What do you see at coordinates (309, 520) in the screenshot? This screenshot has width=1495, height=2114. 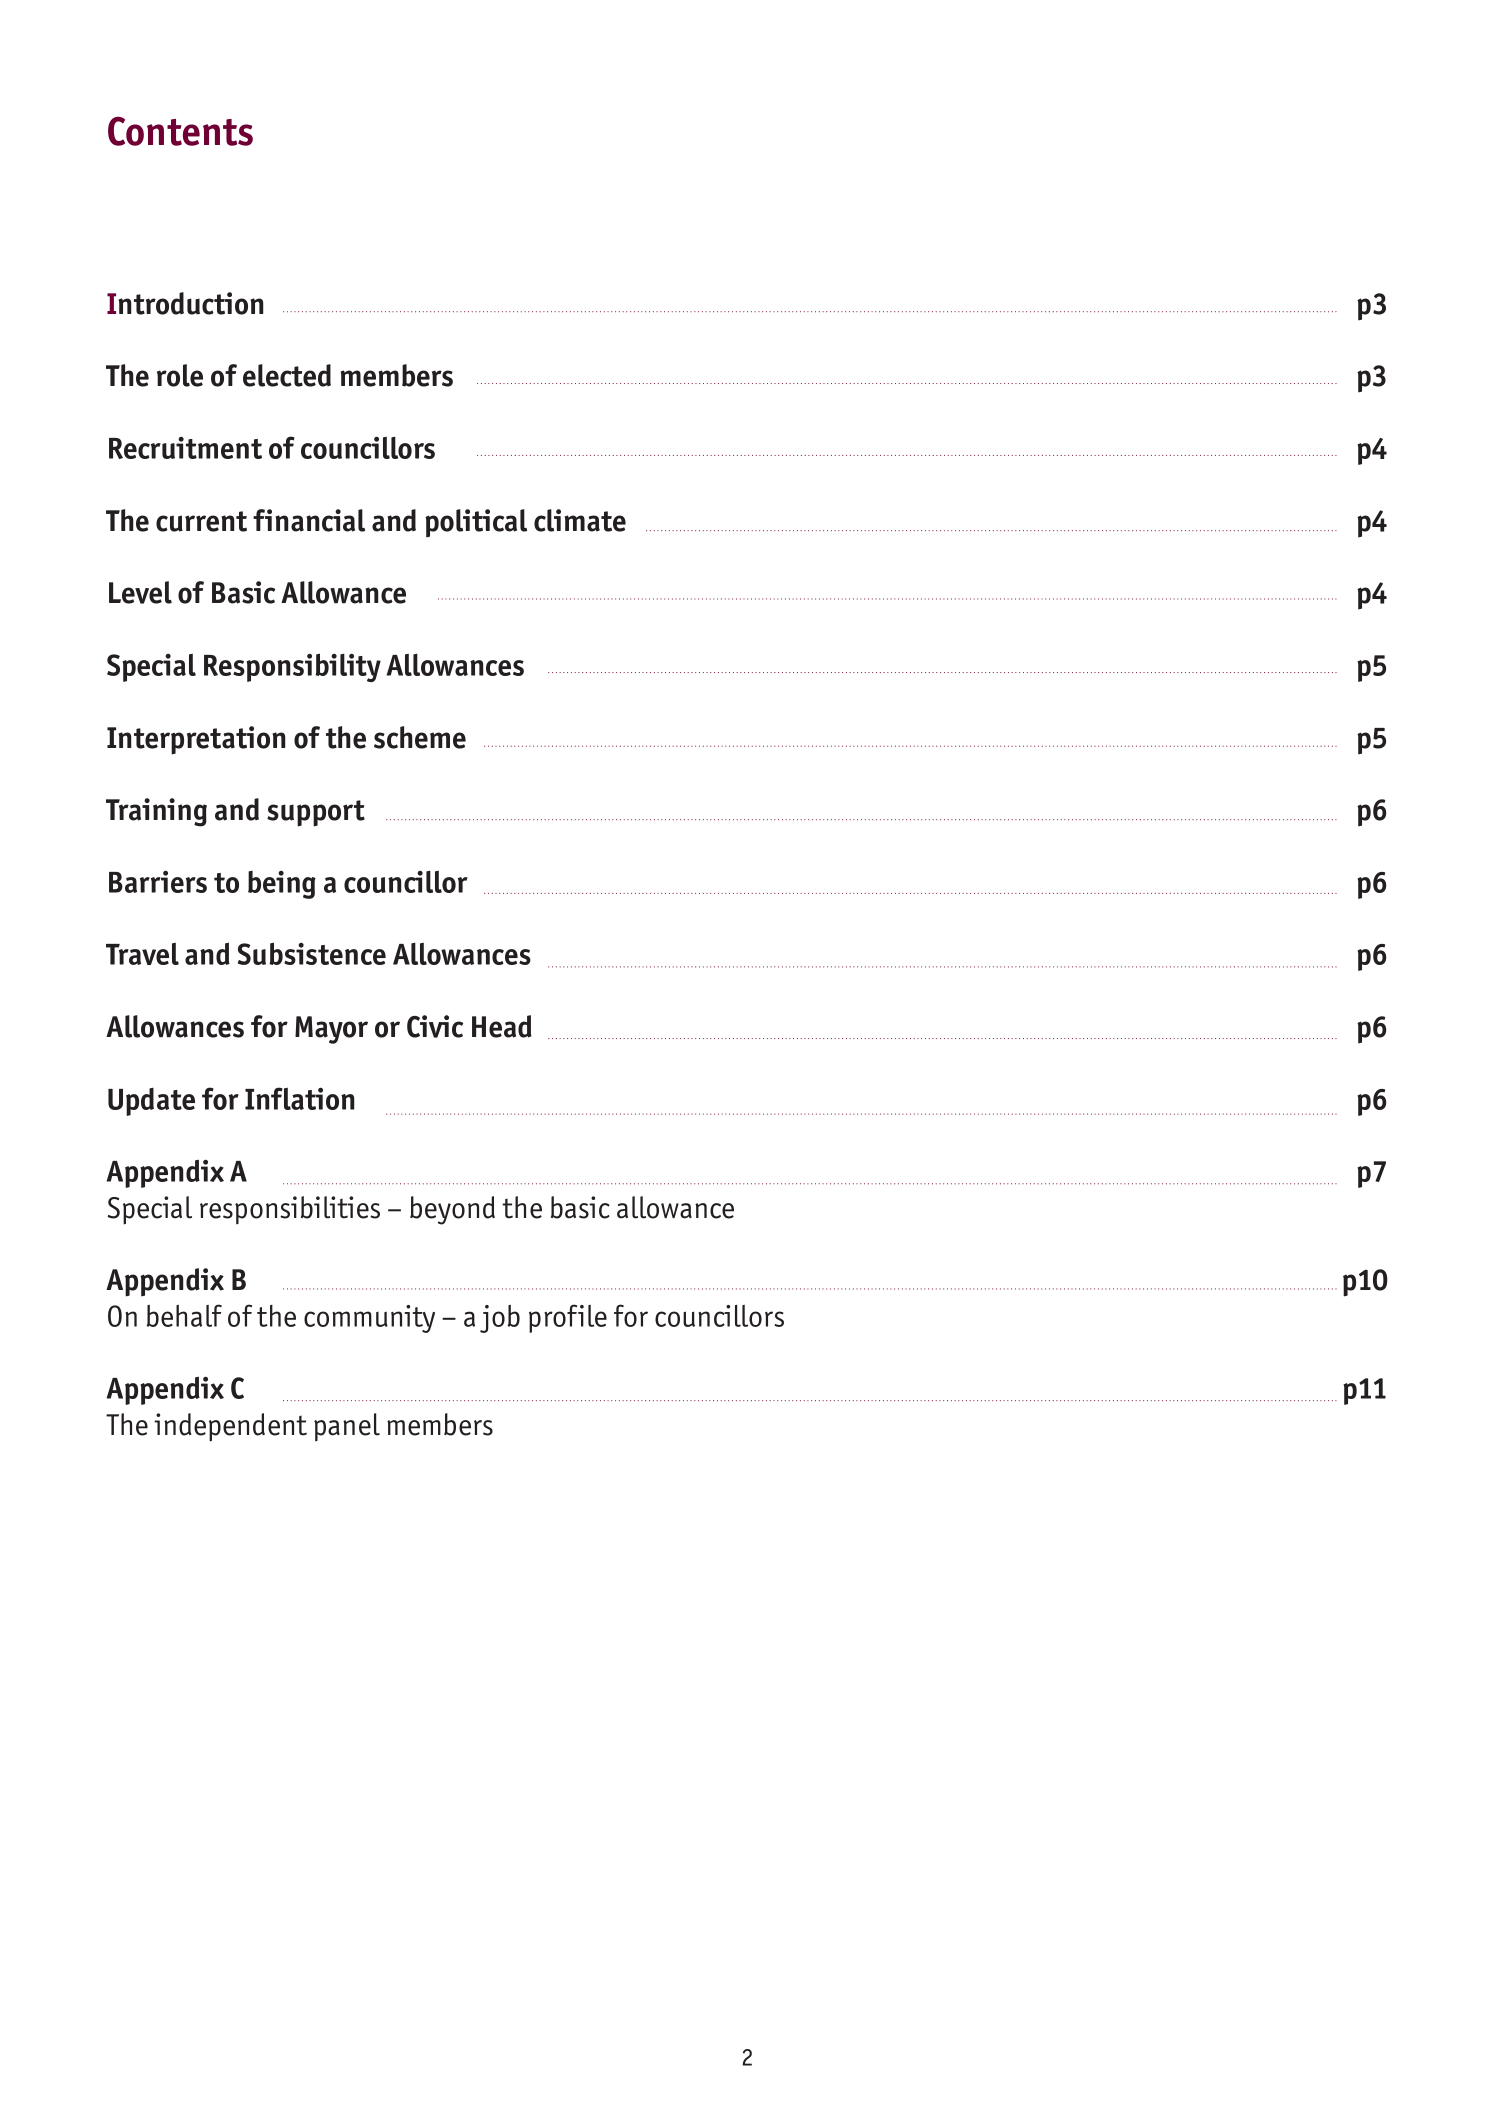 I see `financial` at bounding box center [309, 520].
